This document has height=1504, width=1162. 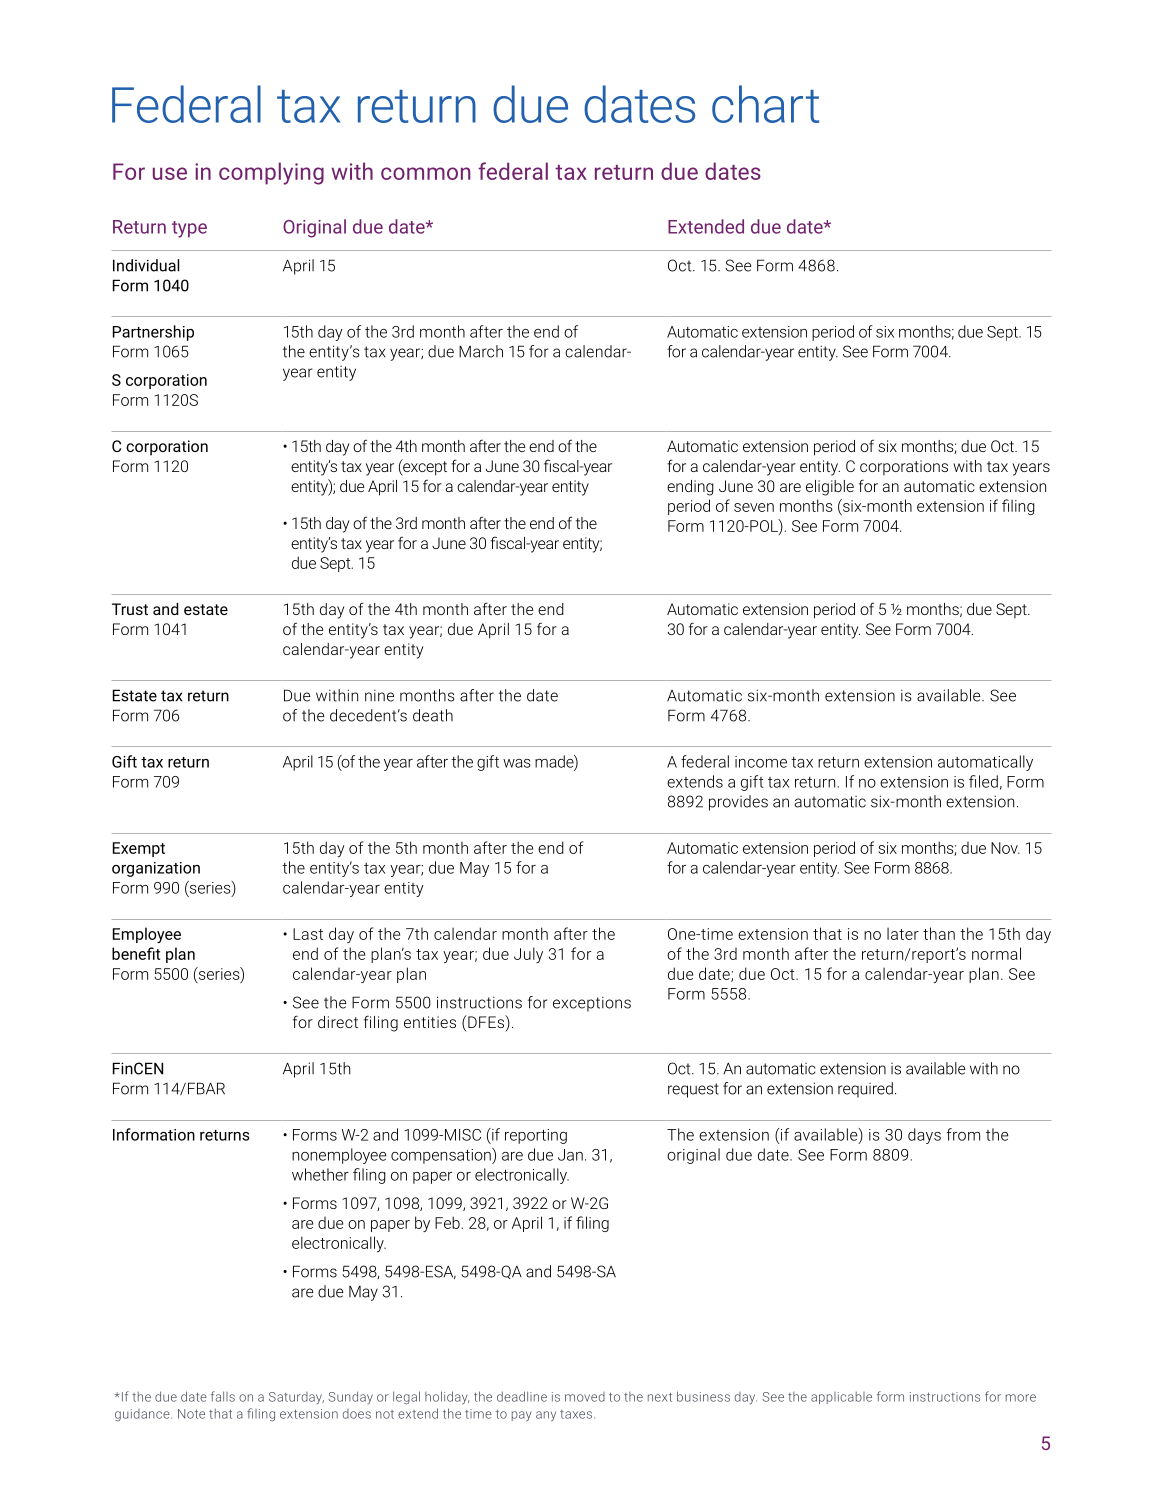 I want to click on complying, so click(x=271, y=173).
